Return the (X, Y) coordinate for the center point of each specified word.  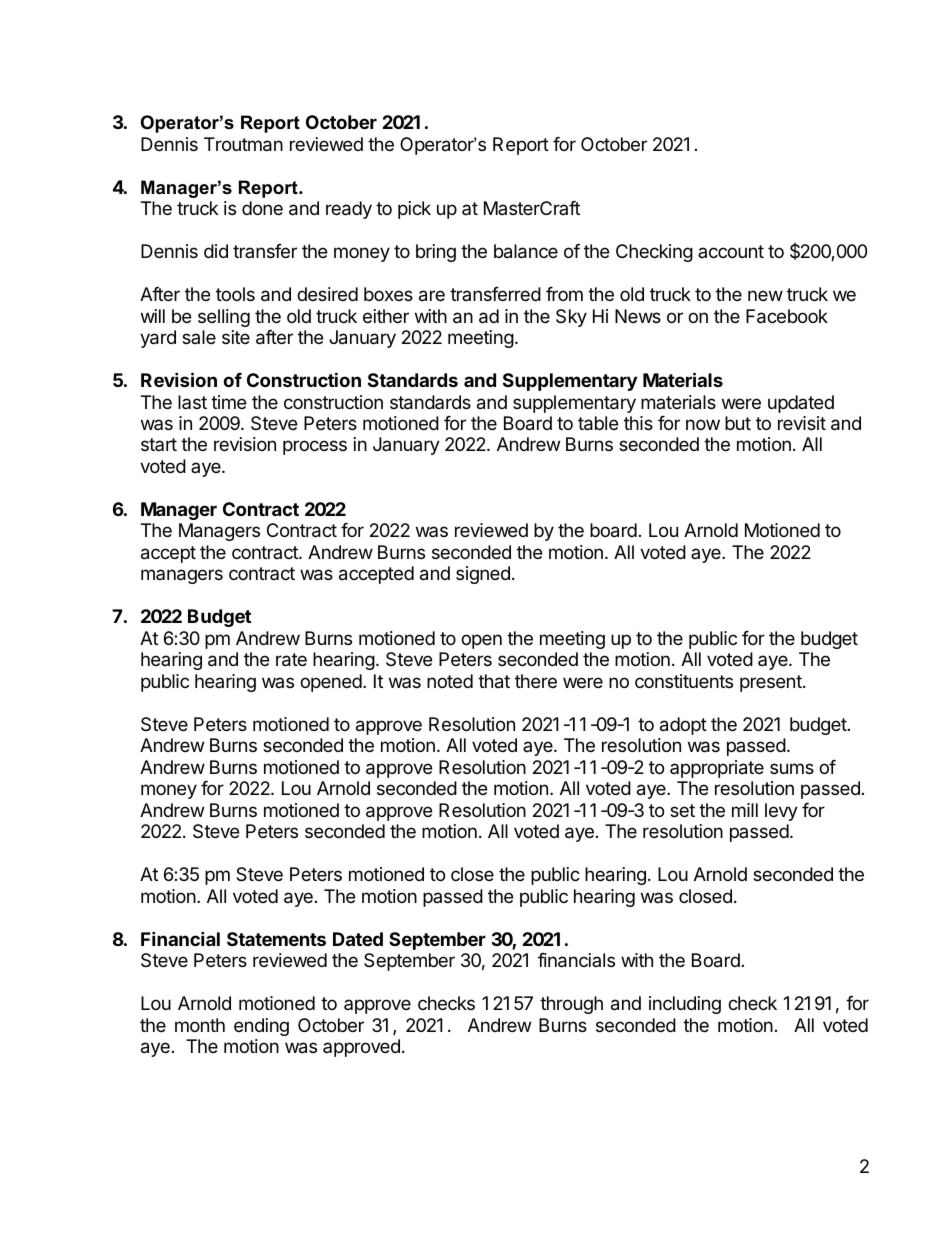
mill (745, 810)
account (731, 251)
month (200, 1025)
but (738, 423)
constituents (684, 681)
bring (436, 253)
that (494, 681)
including (685, 1005)
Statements (276, 939)
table (598, 423)
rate (291, 660)
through (571, 1005)
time (228, 402)
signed (483, 575)
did (216, 251)
